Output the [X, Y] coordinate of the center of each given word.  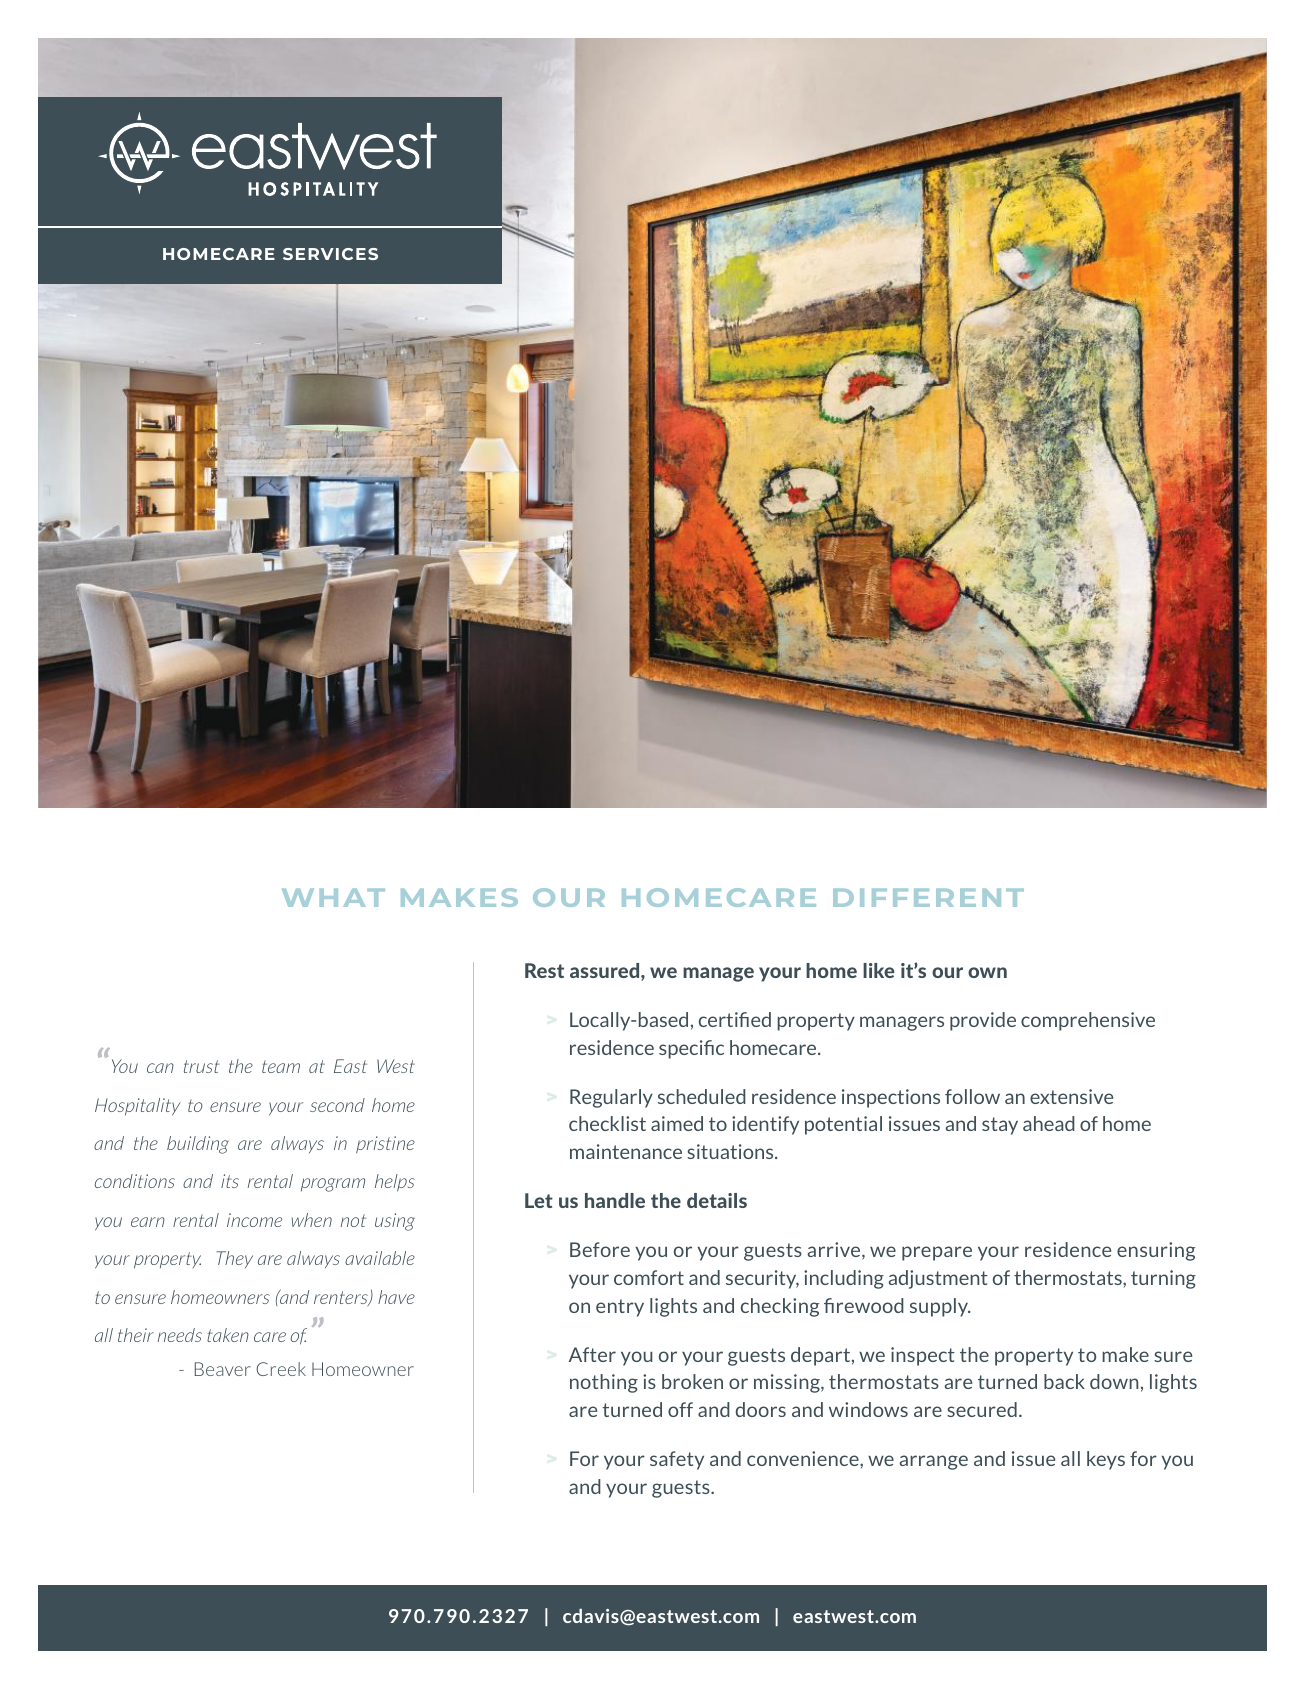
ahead [1049, 1123]
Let [539, 1200]
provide [983, 1021]
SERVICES [330, 254]
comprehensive [1088, 1021]
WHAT [333, 898]
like [878, 970]
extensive [1071, 1096]
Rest [544, 970]
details [717, 1200]
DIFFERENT [928, 898]
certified [735, 1019]
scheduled [702, 1096]
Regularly [611, 1098]
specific [691, 1049]
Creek [281, 1369]
